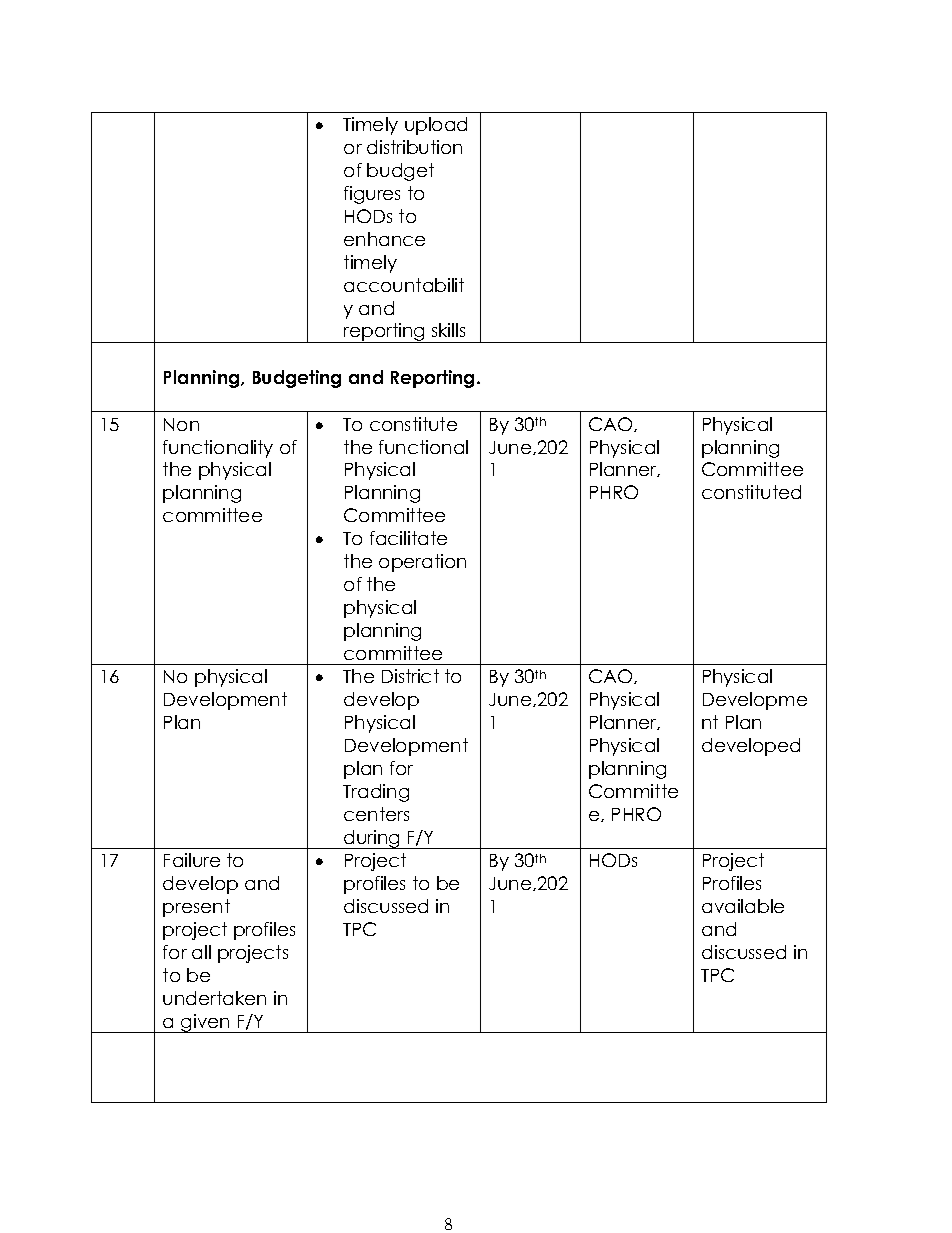  Describe the element at coordinates (384, 239) in the screenshot. I see `enhance` at that location.
